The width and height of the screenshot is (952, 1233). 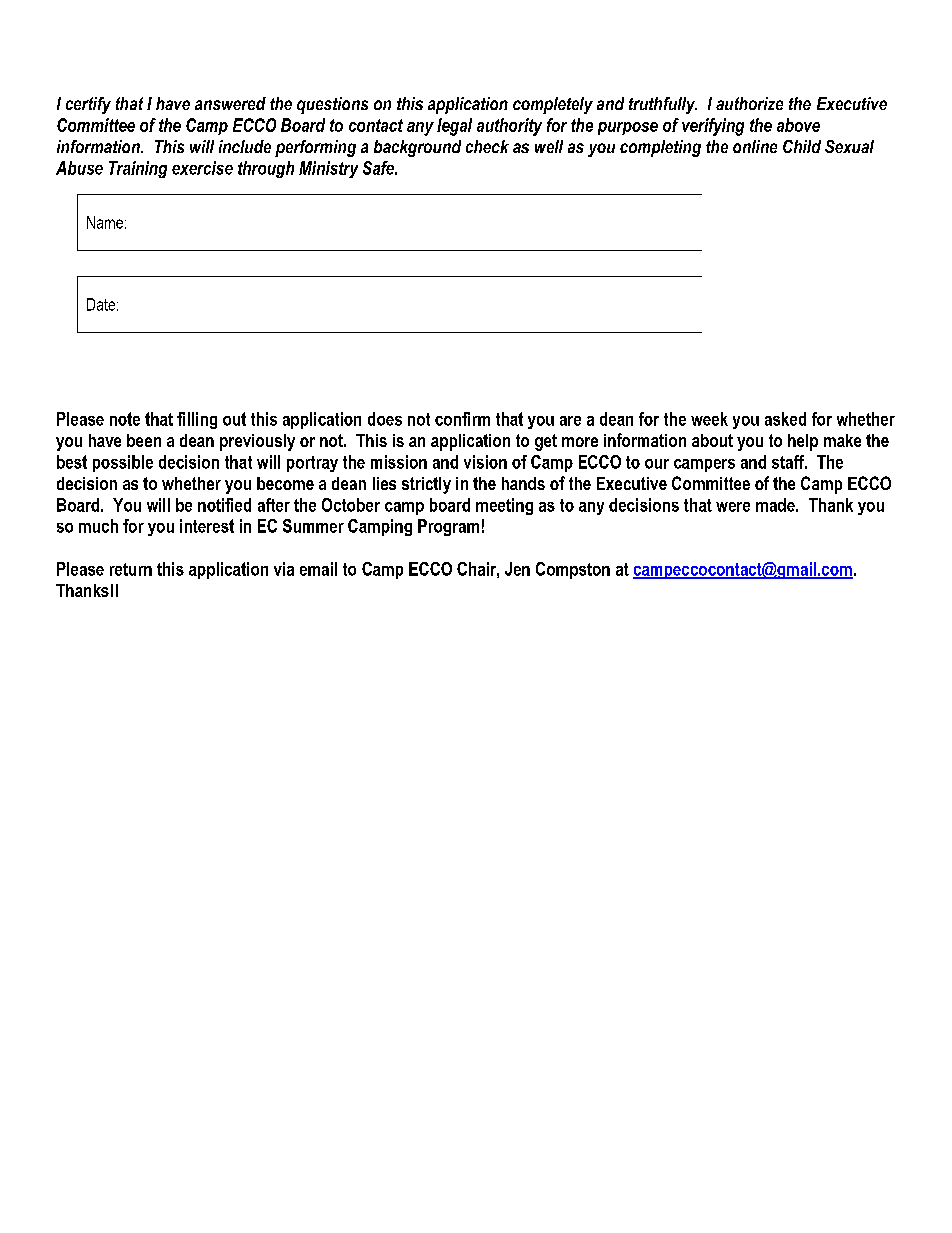 What do you see at coordinates (517, 569) in the screenshot?
I see `Jen` at bounding box center [517, 569].
